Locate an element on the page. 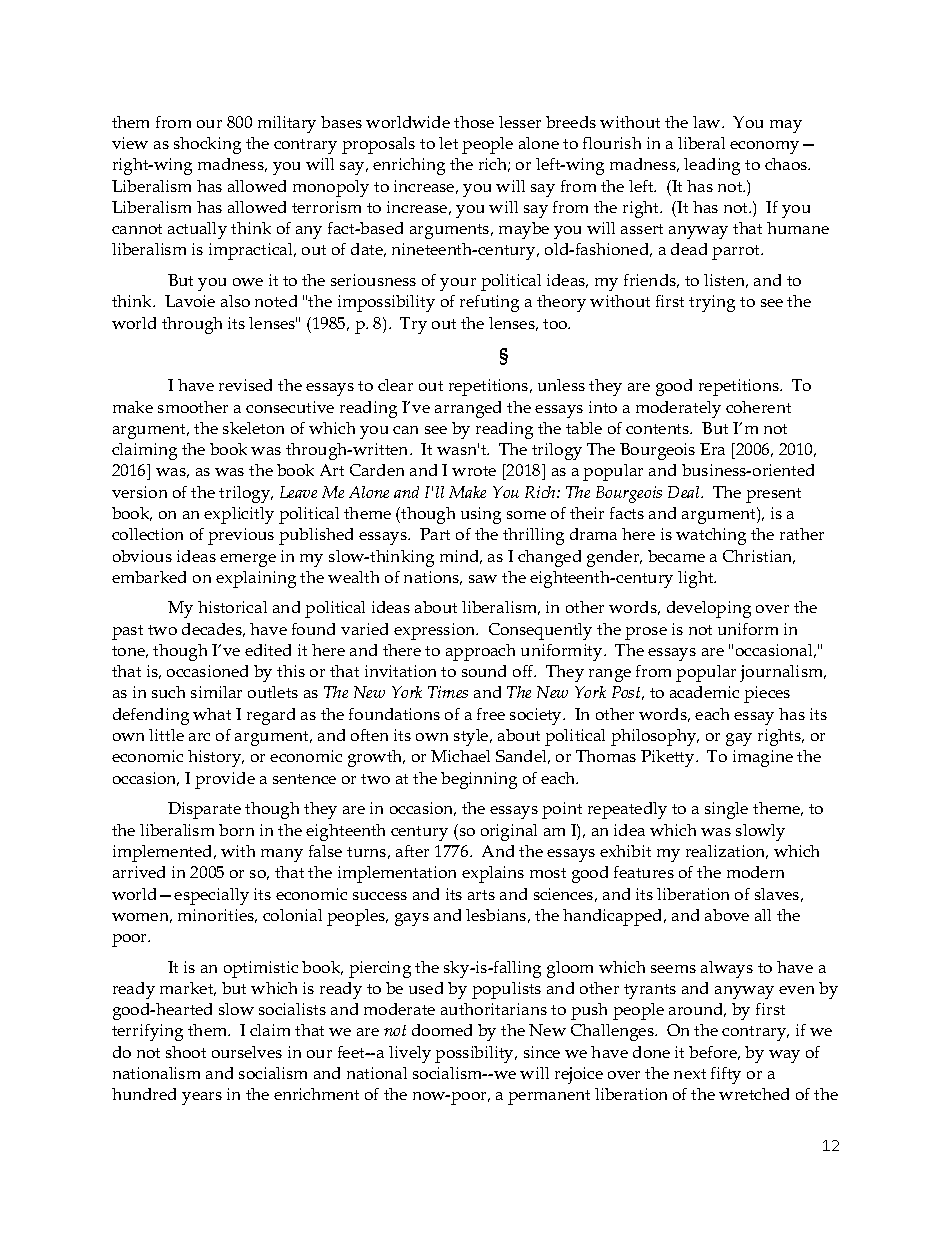  developing is located at coordinates (709, 609).
